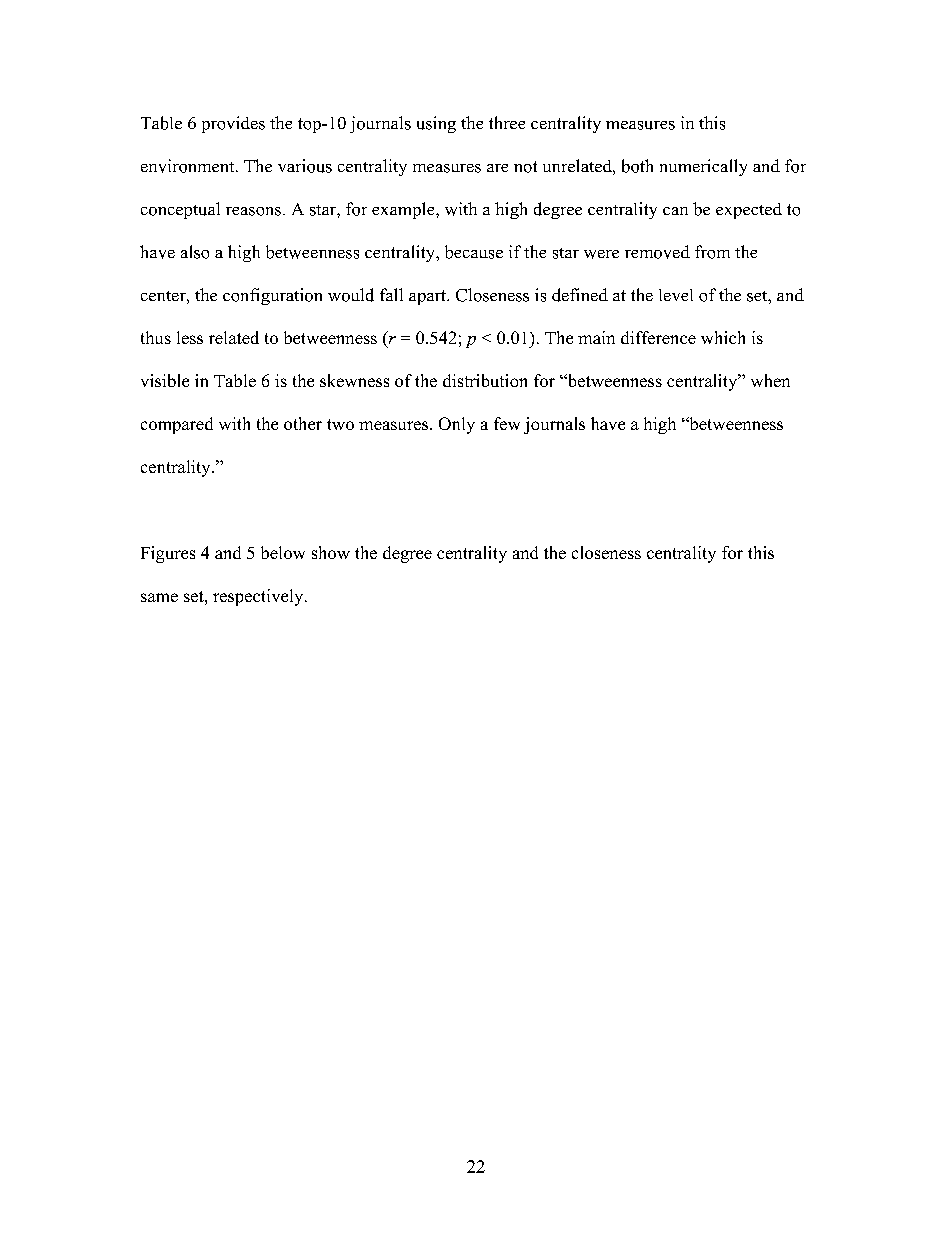 Image resolution: width=952 pixels, height=1233 pixels. What do you see at coordinates (195, 252) in the page?
I see `also` at bounding box center [195, 252].
